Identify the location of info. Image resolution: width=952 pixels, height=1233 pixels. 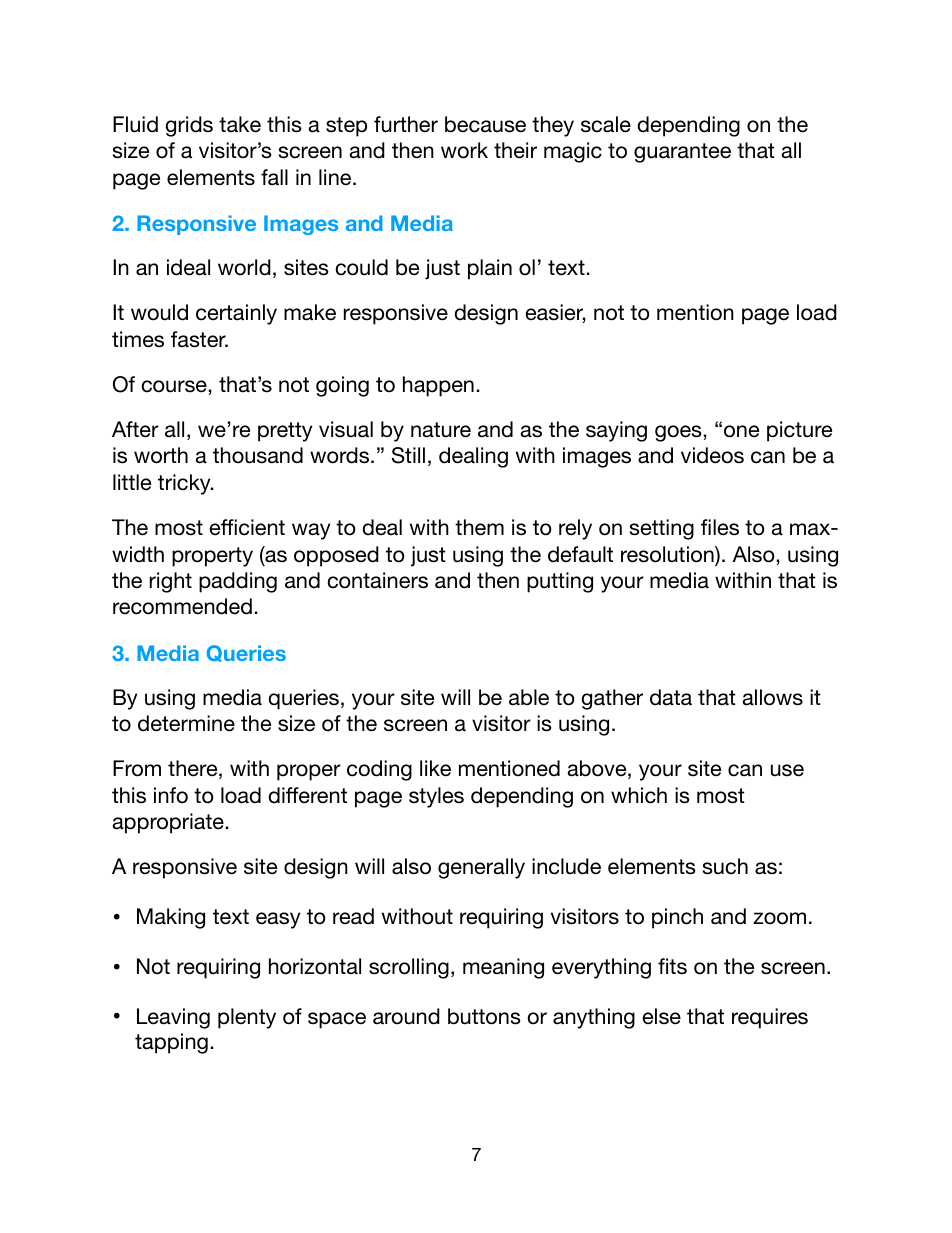
(171, 795).
